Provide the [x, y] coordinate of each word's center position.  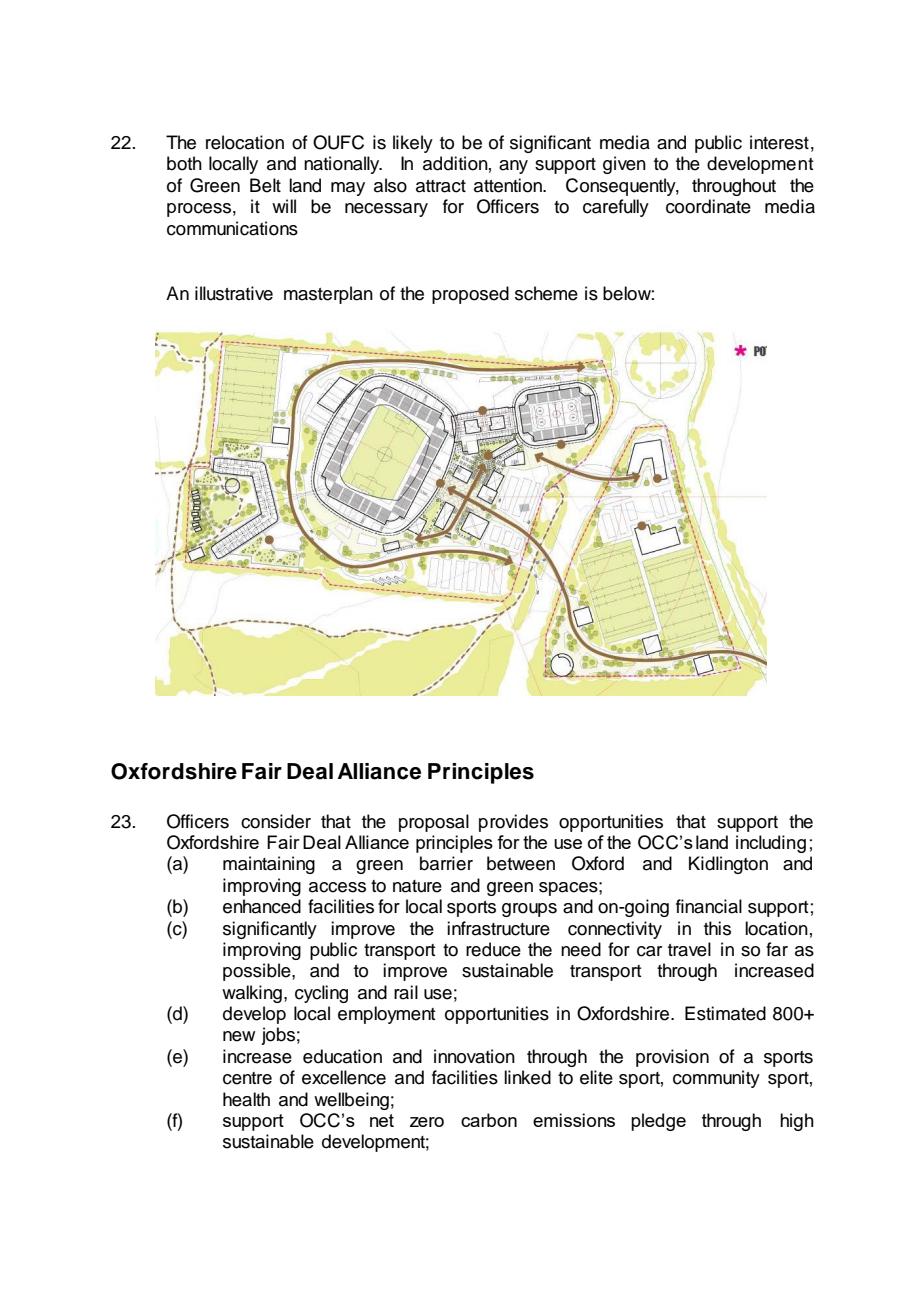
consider [276, 821]
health [246, 1099]
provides [513, 823]
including [771, 844]
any [513, 167]
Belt [265, 185]
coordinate [708, 206]
